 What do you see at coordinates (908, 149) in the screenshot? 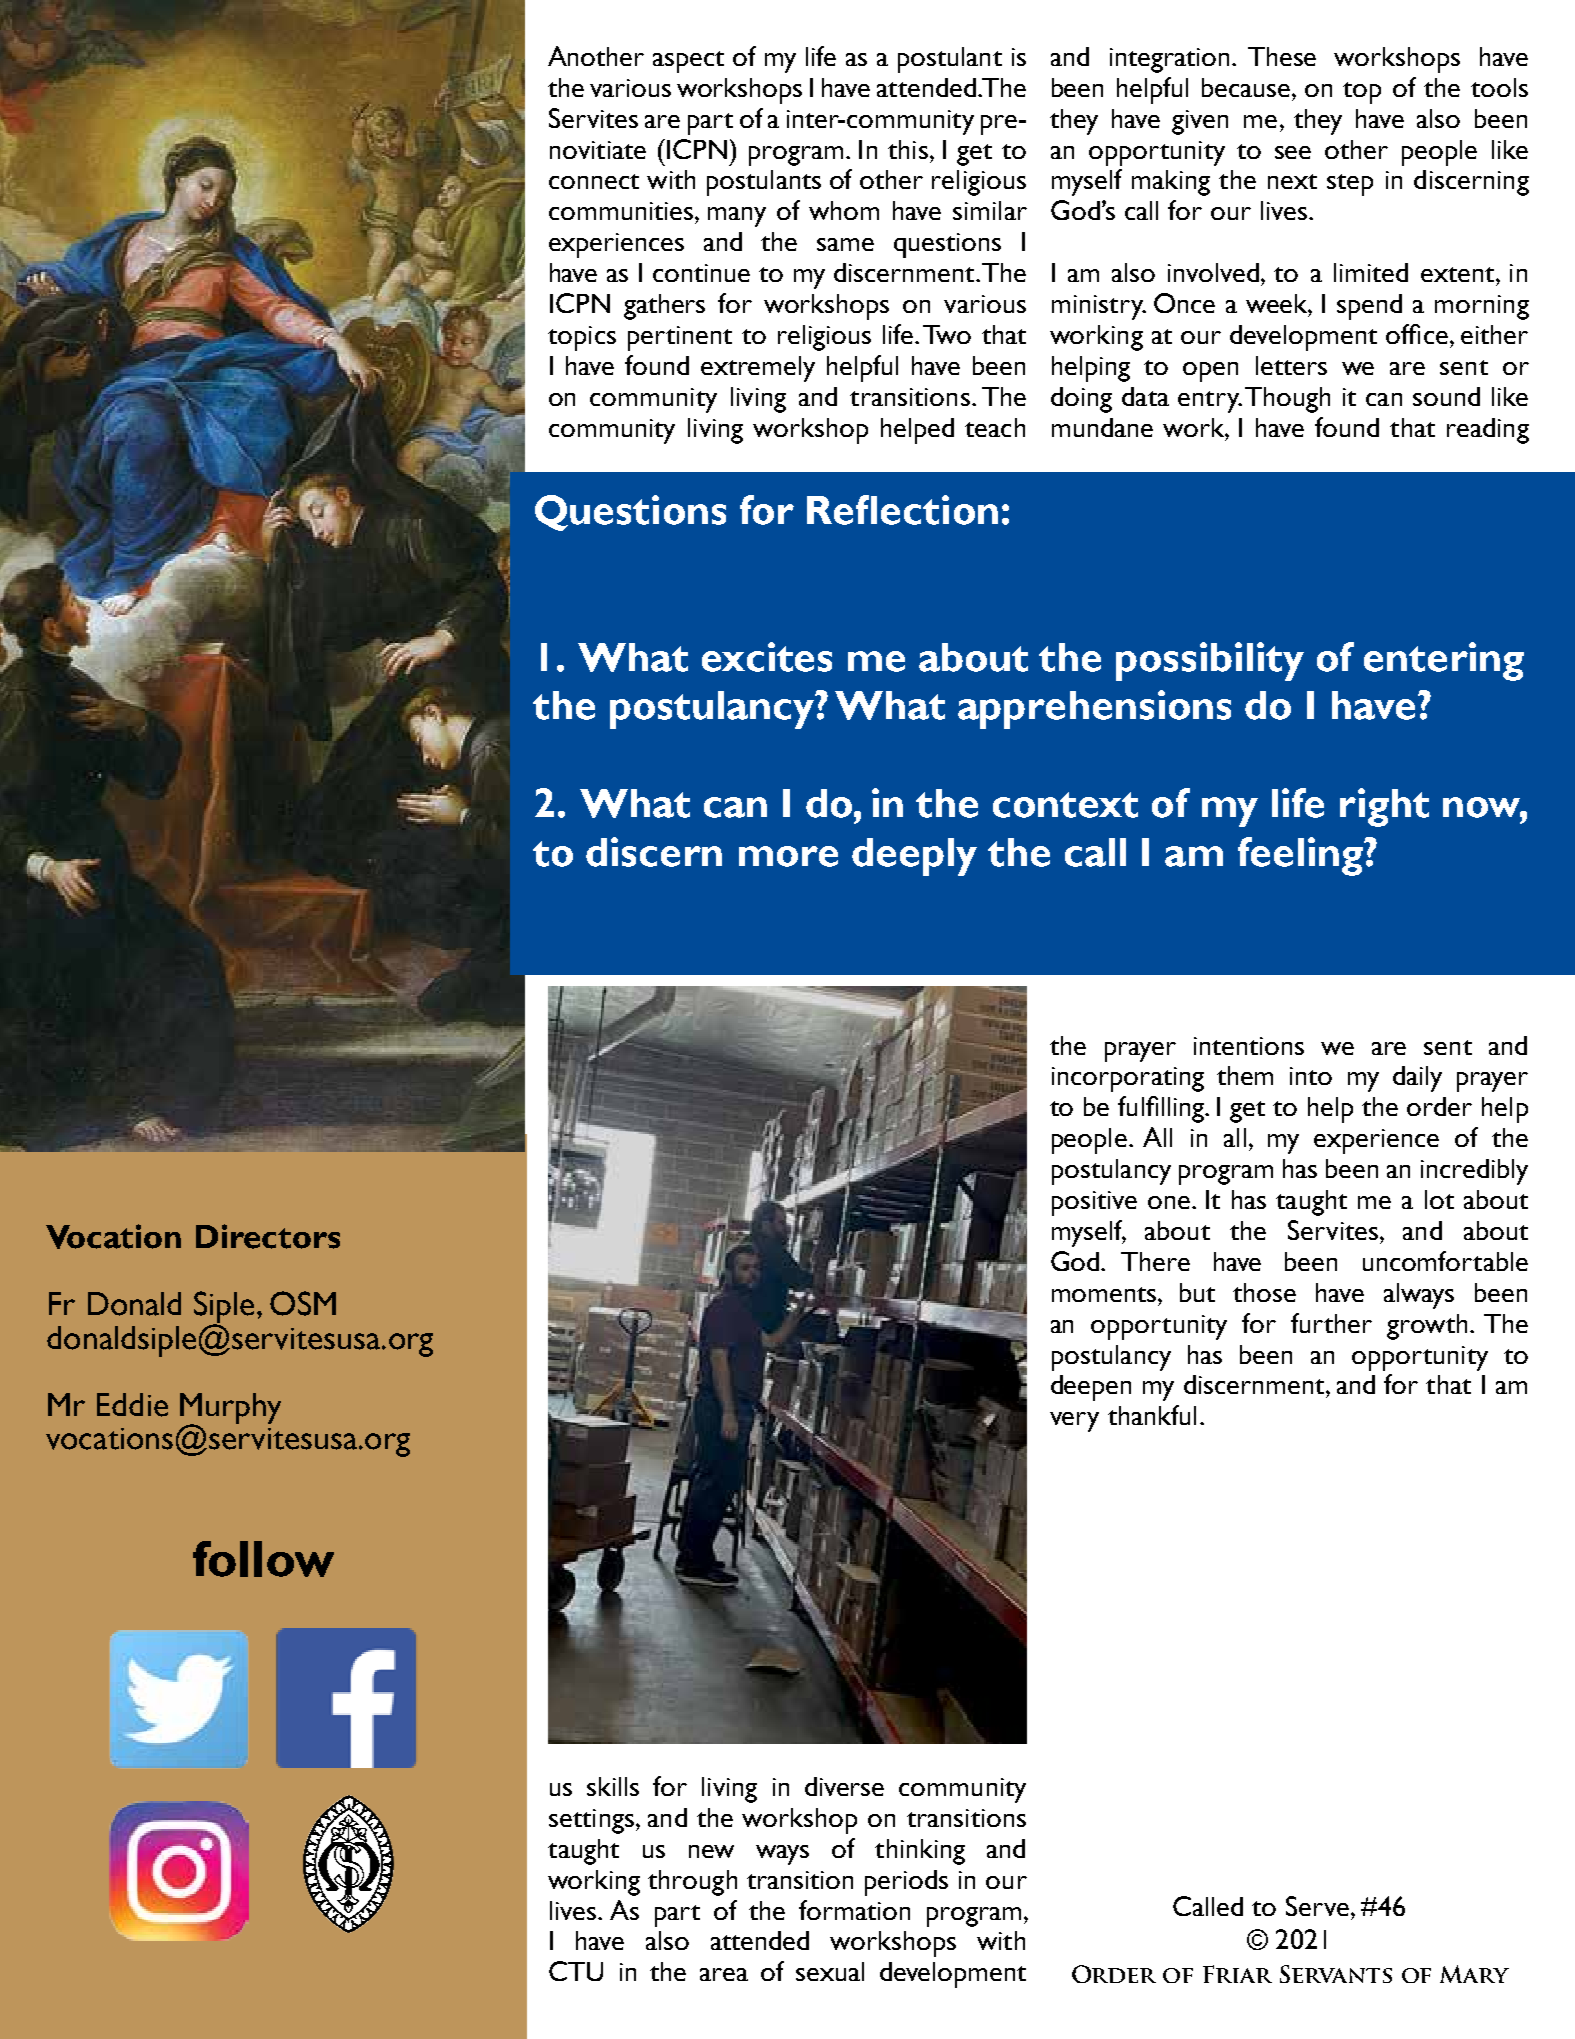
I see `this` at bounding box center [908, 149].
